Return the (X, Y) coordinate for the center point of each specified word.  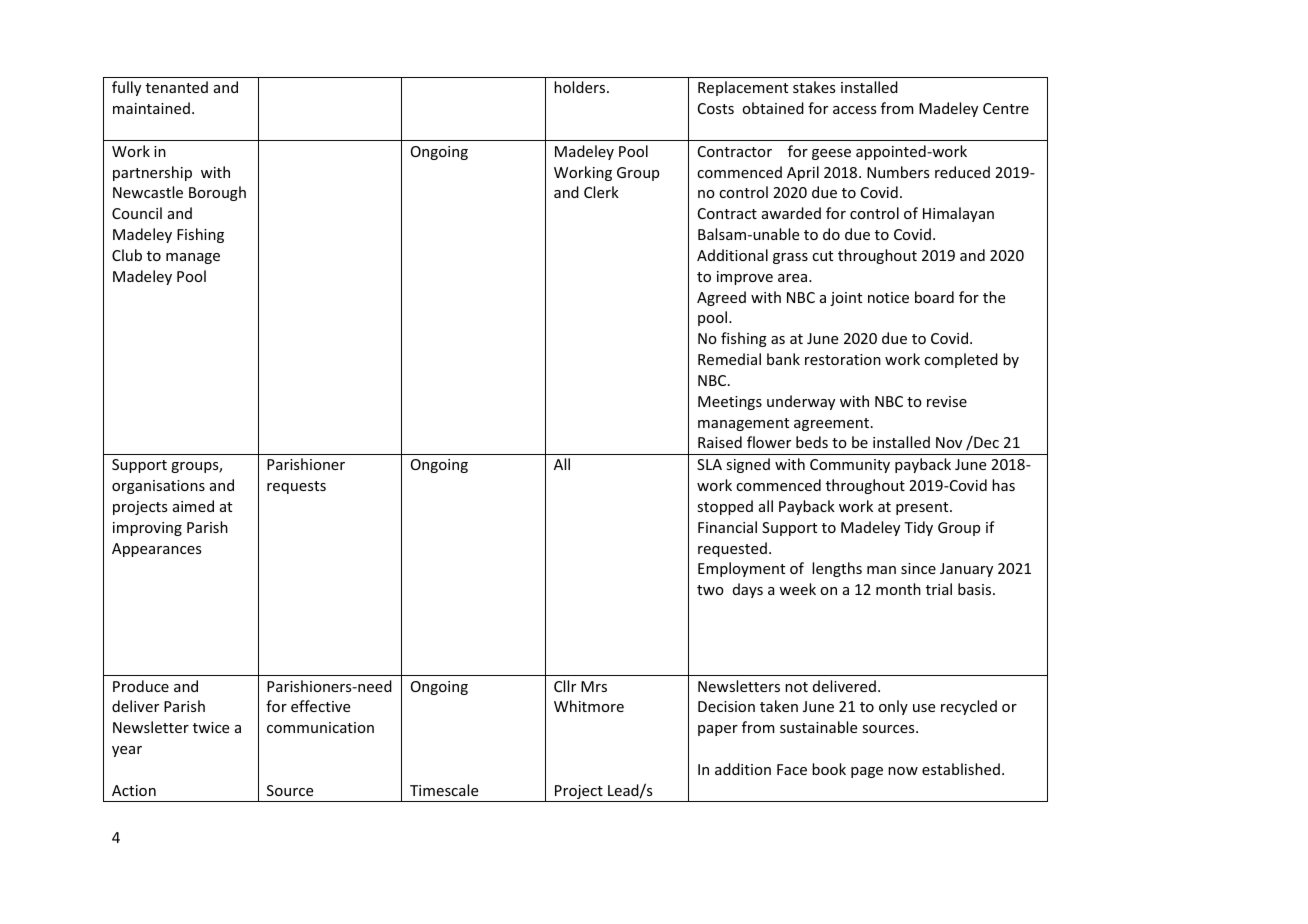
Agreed (721, 298)
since (918, 568)
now (903, 771)
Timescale (444, 790)
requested (732, 549)
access (854, 110)
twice (211, 727)
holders (581, 87)
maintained (151, 108)
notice (888, 297)
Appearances (156, 550)
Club (127, 255)
